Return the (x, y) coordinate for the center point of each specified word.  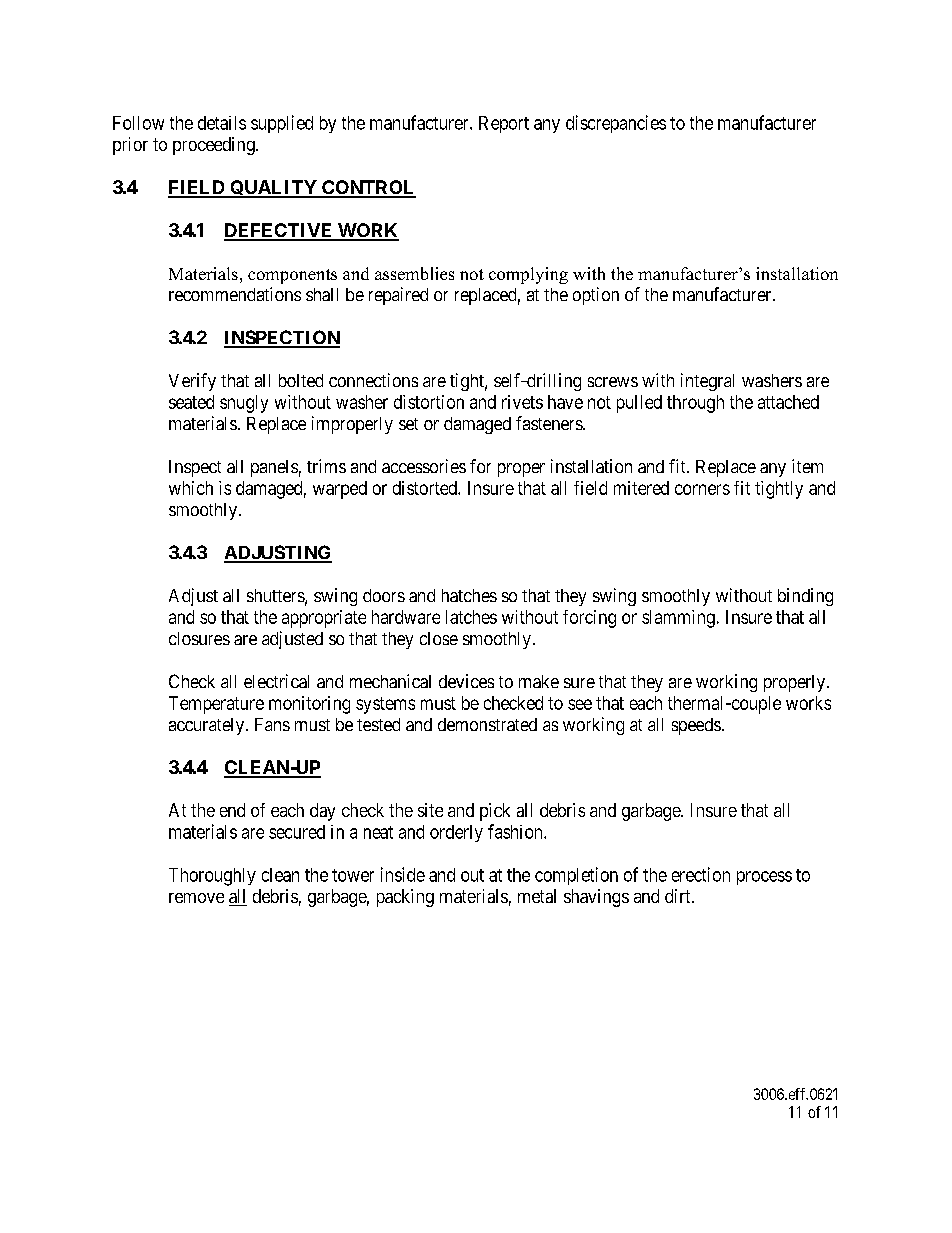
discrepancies (616, 124)
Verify (192, 382)
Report (504, 124)
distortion (429, 402)
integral (707, 382)
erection (701, 874)
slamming (678, 619)
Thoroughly (212, 877)
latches (471, 617)
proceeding (215, 146)
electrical (276, 681)
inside (403, 874)
